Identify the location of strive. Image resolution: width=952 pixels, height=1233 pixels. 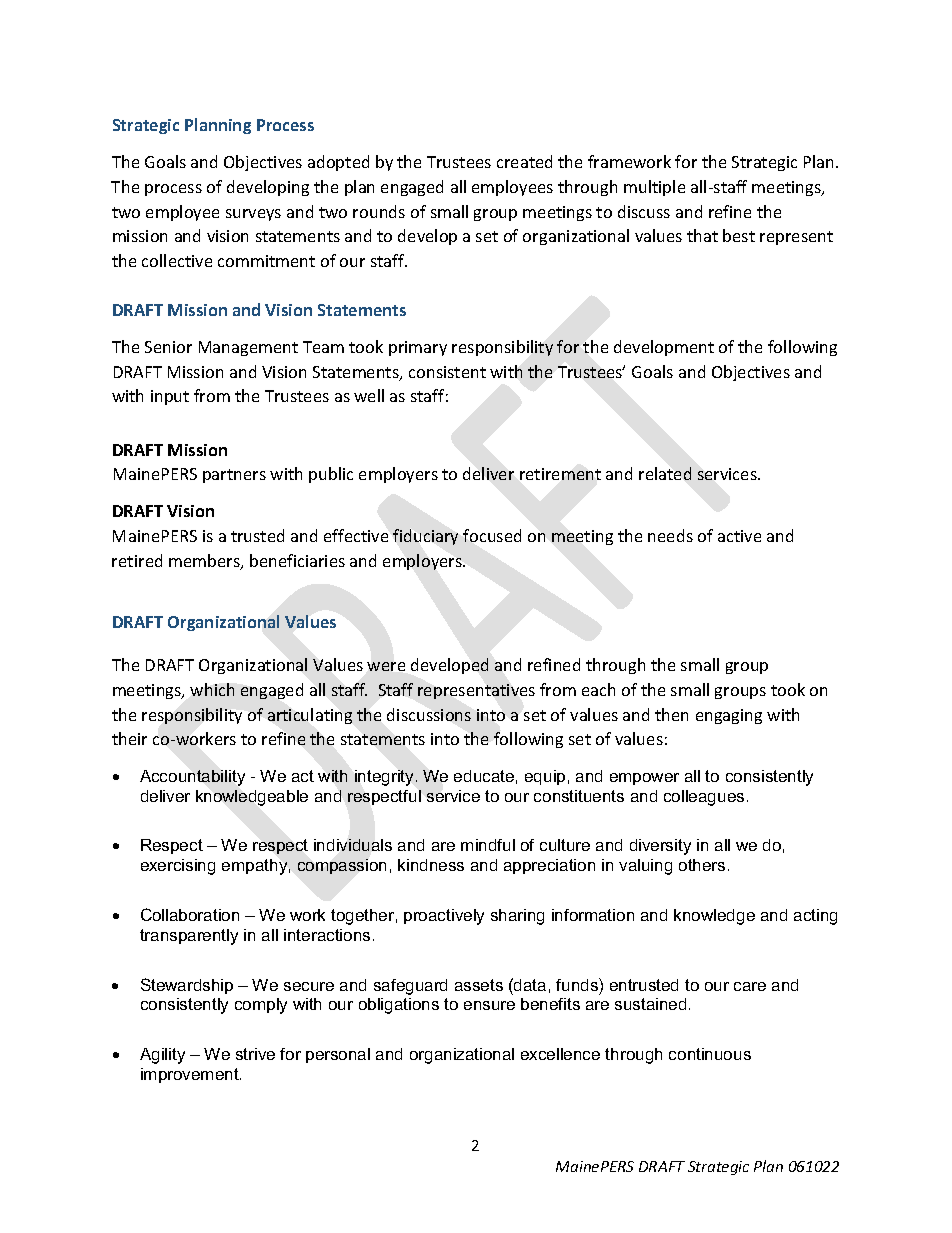
(255, 1054).
